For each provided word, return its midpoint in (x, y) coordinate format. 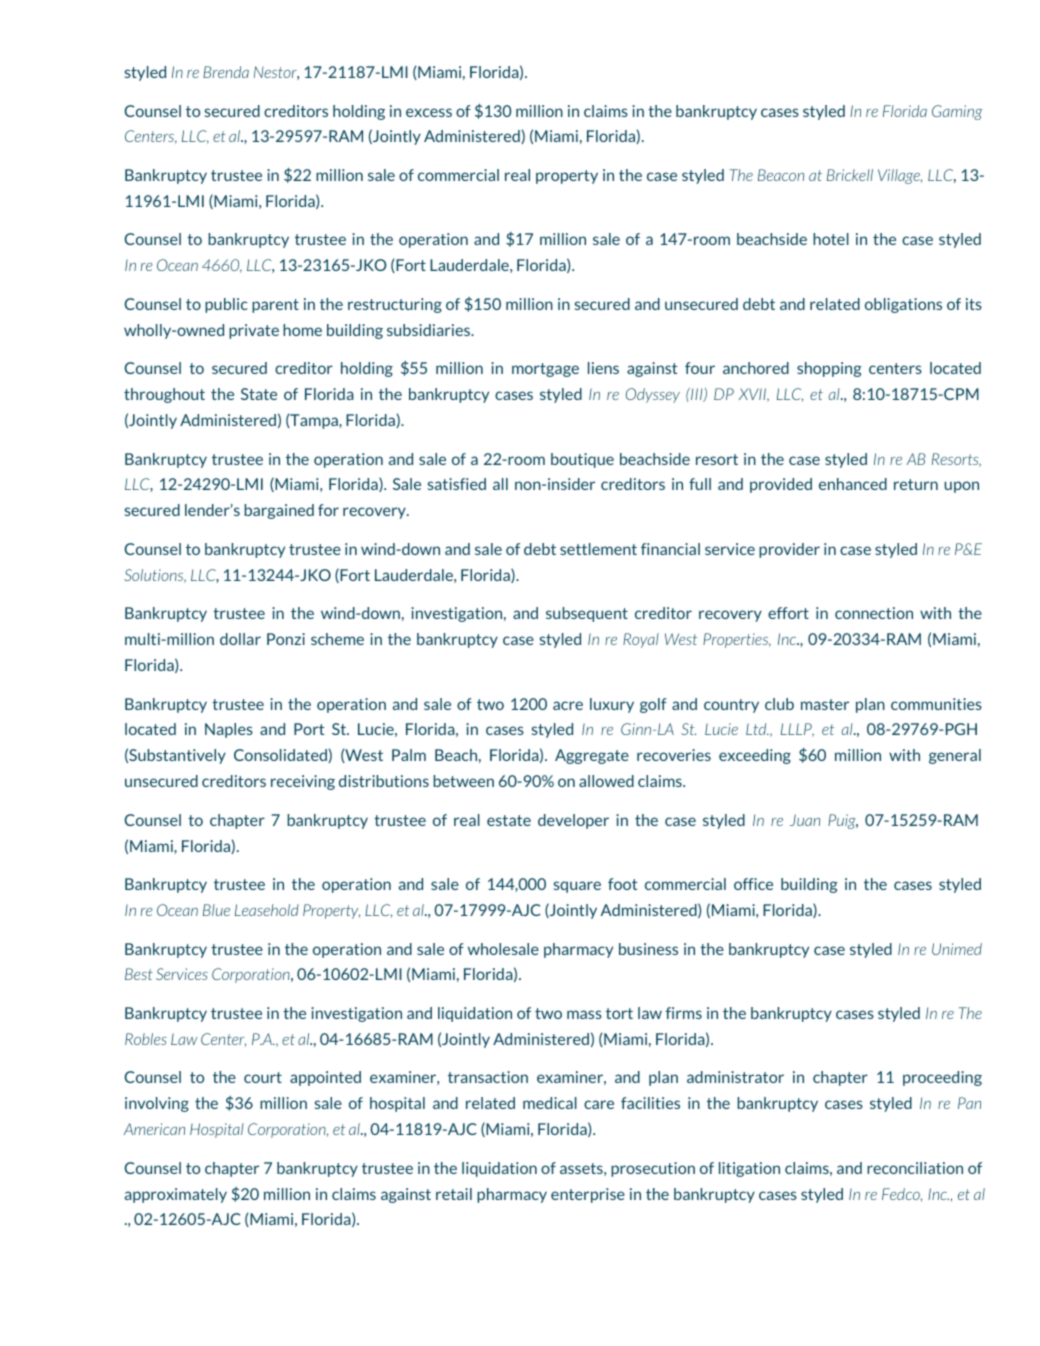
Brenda (226, 72)
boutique (582, 460)
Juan (805, 820)
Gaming (957, 112)
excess (429, 112)
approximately (176, 1195)
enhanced (853, 484)
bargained (279, 511)
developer (573, 821)
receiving (303, 782)
